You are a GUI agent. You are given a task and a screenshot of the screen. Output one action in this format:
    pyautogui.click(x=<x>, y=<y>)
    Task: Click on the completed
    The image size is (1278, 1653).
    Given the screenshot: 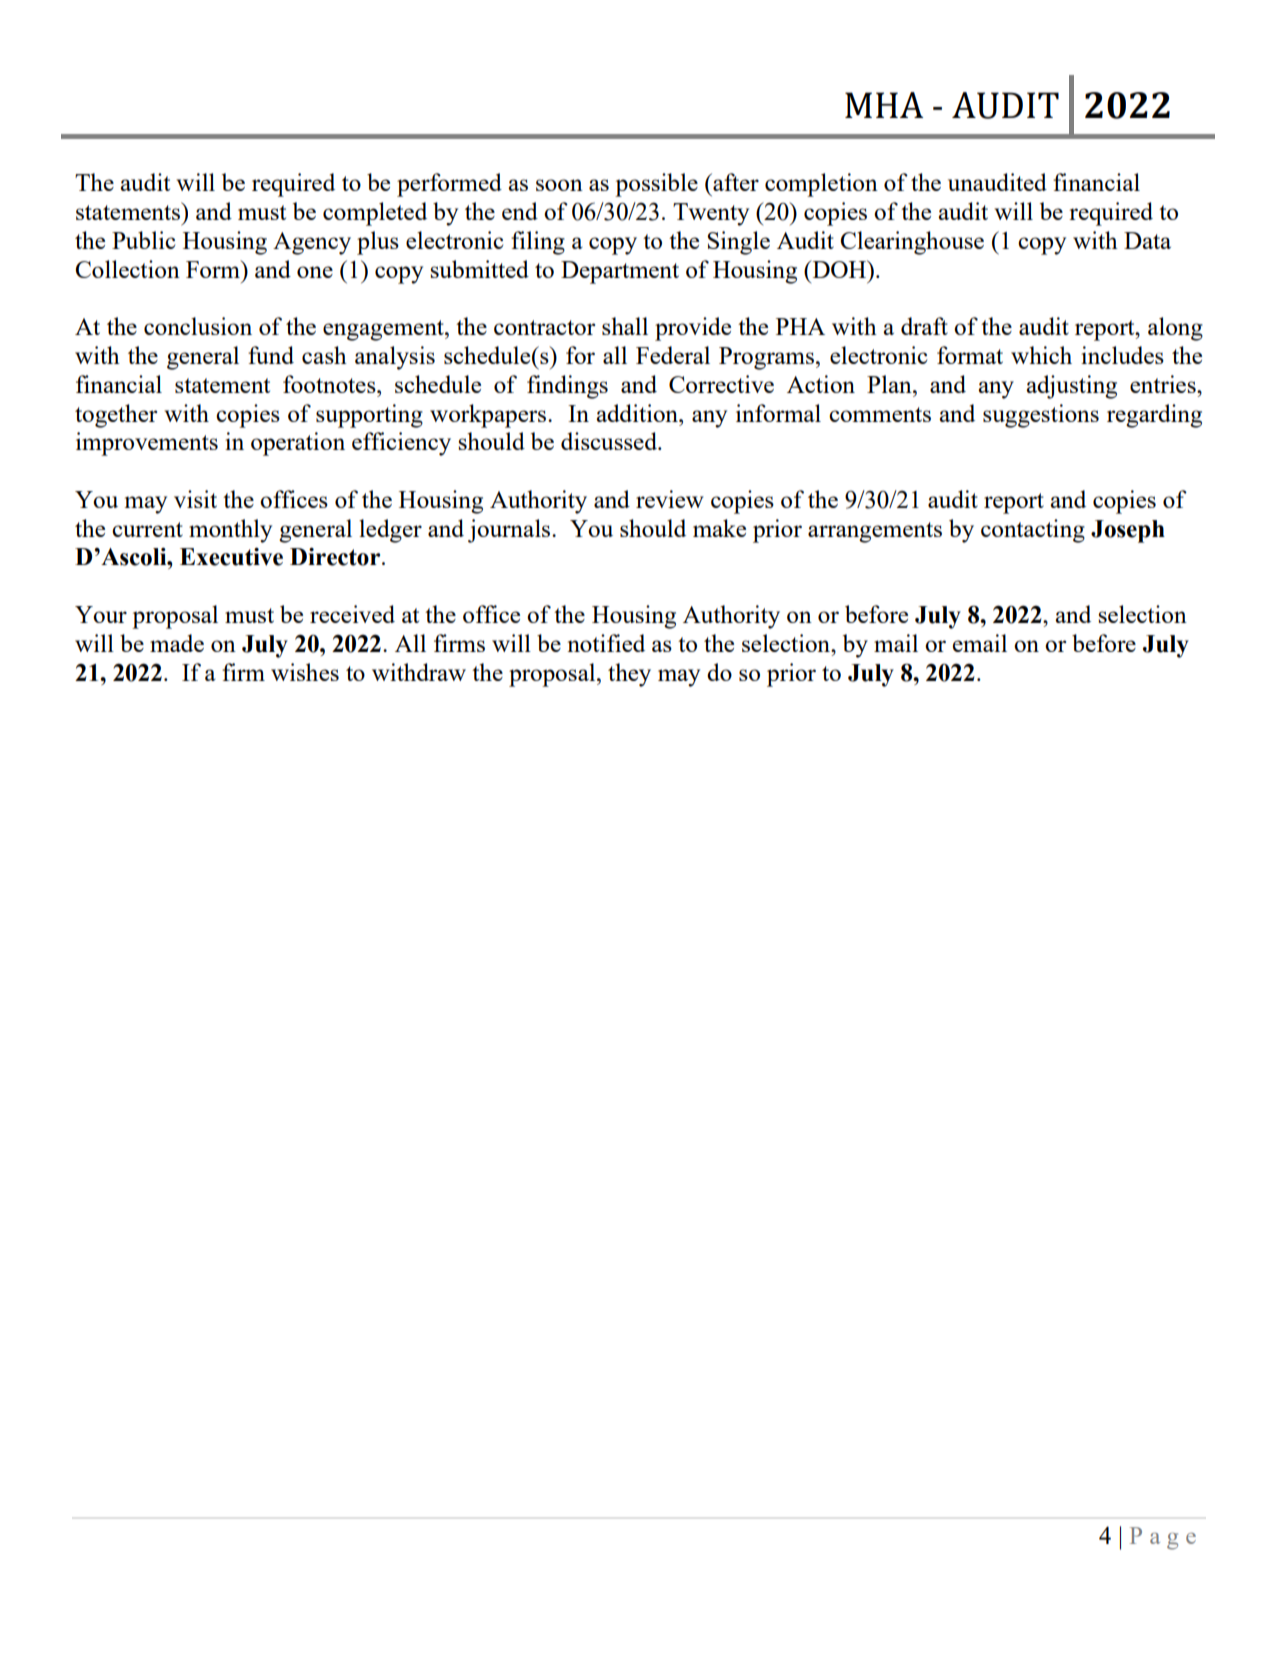 What is the action you would take?
    pyautogui.click(x=375, y=214)
